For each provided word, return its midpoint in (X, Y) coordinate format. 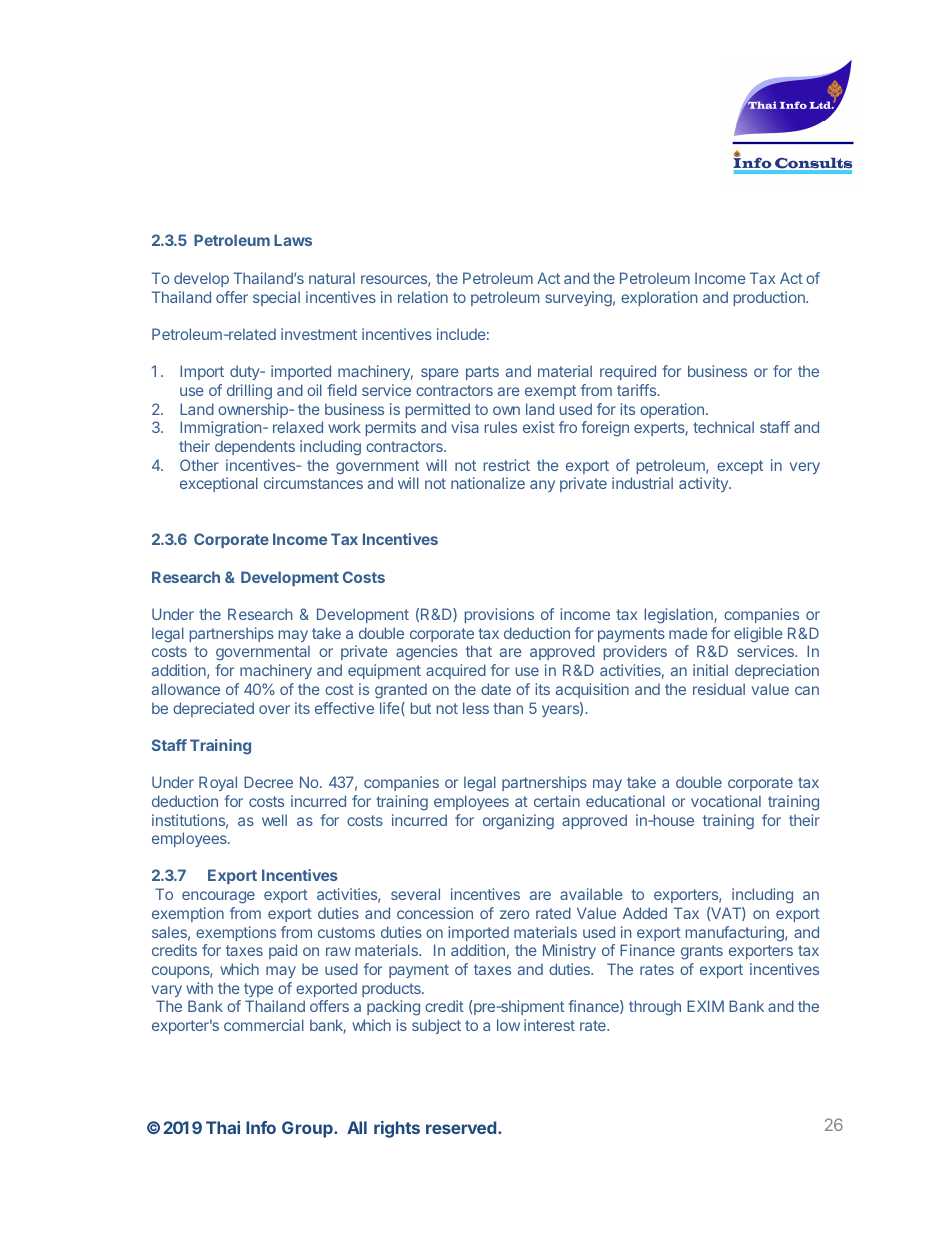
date (496, 689)
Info (261, 1127)
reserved (461, 1127)
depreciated (213, 709)
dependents (255, 447)
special (276, 298)
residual (719, 689)
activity (704, 484)
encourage (218, 897)
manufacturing (736, 934)
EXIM (705, 1006)
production (770, 298)
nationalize (488, 483)
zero (515, 914)
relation (423, 297)
